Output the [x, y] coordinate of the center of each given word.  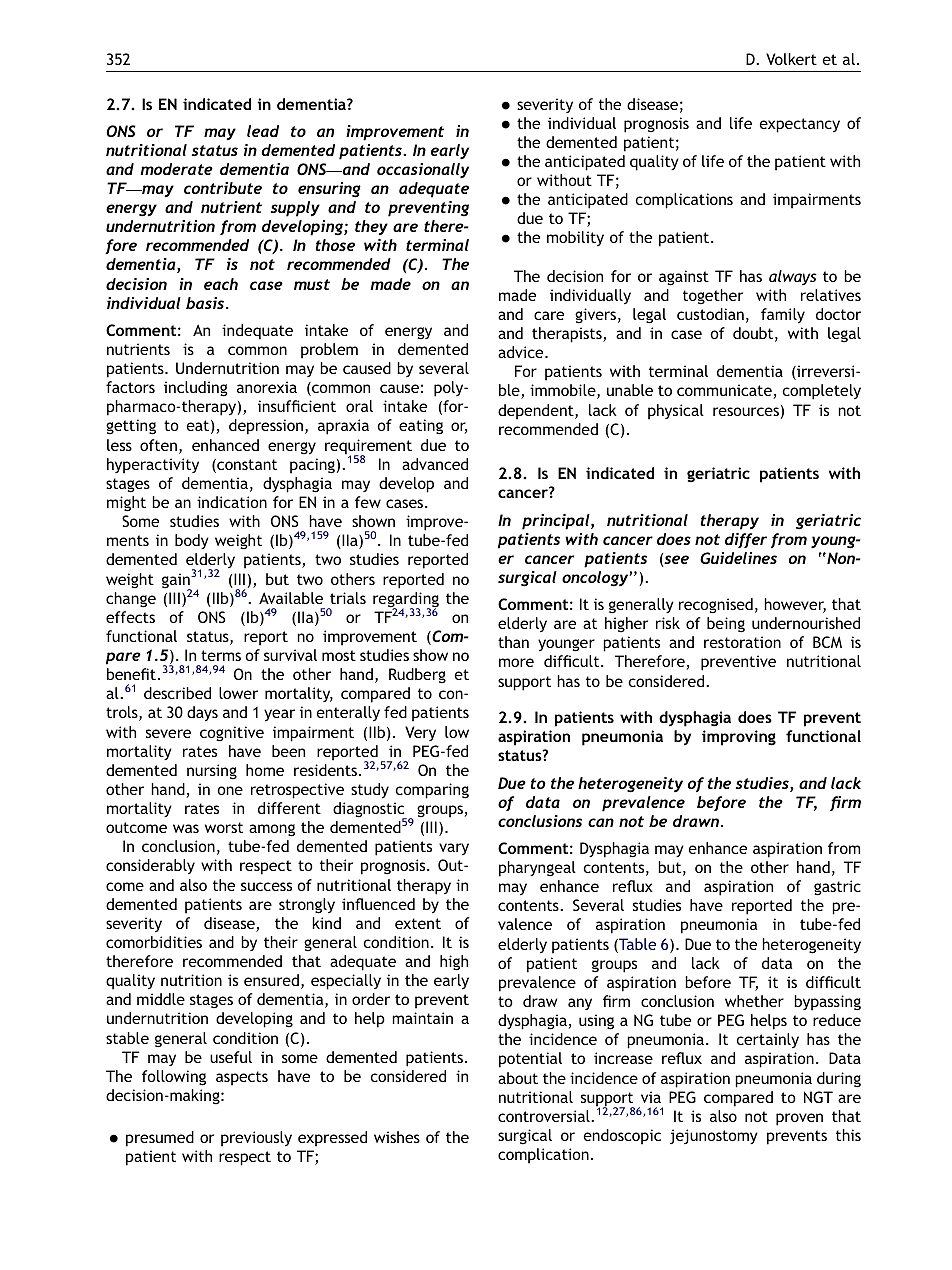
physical [676, 412]
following [174, 1078]
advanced [435, 464]
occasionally [423, 170]
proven [799, 1119]
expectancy [800, 125]
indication [232, 502]
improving [739, 738]
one [230, 790]
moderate [176, 169]
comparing [432, 791]
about [518, 1078]
